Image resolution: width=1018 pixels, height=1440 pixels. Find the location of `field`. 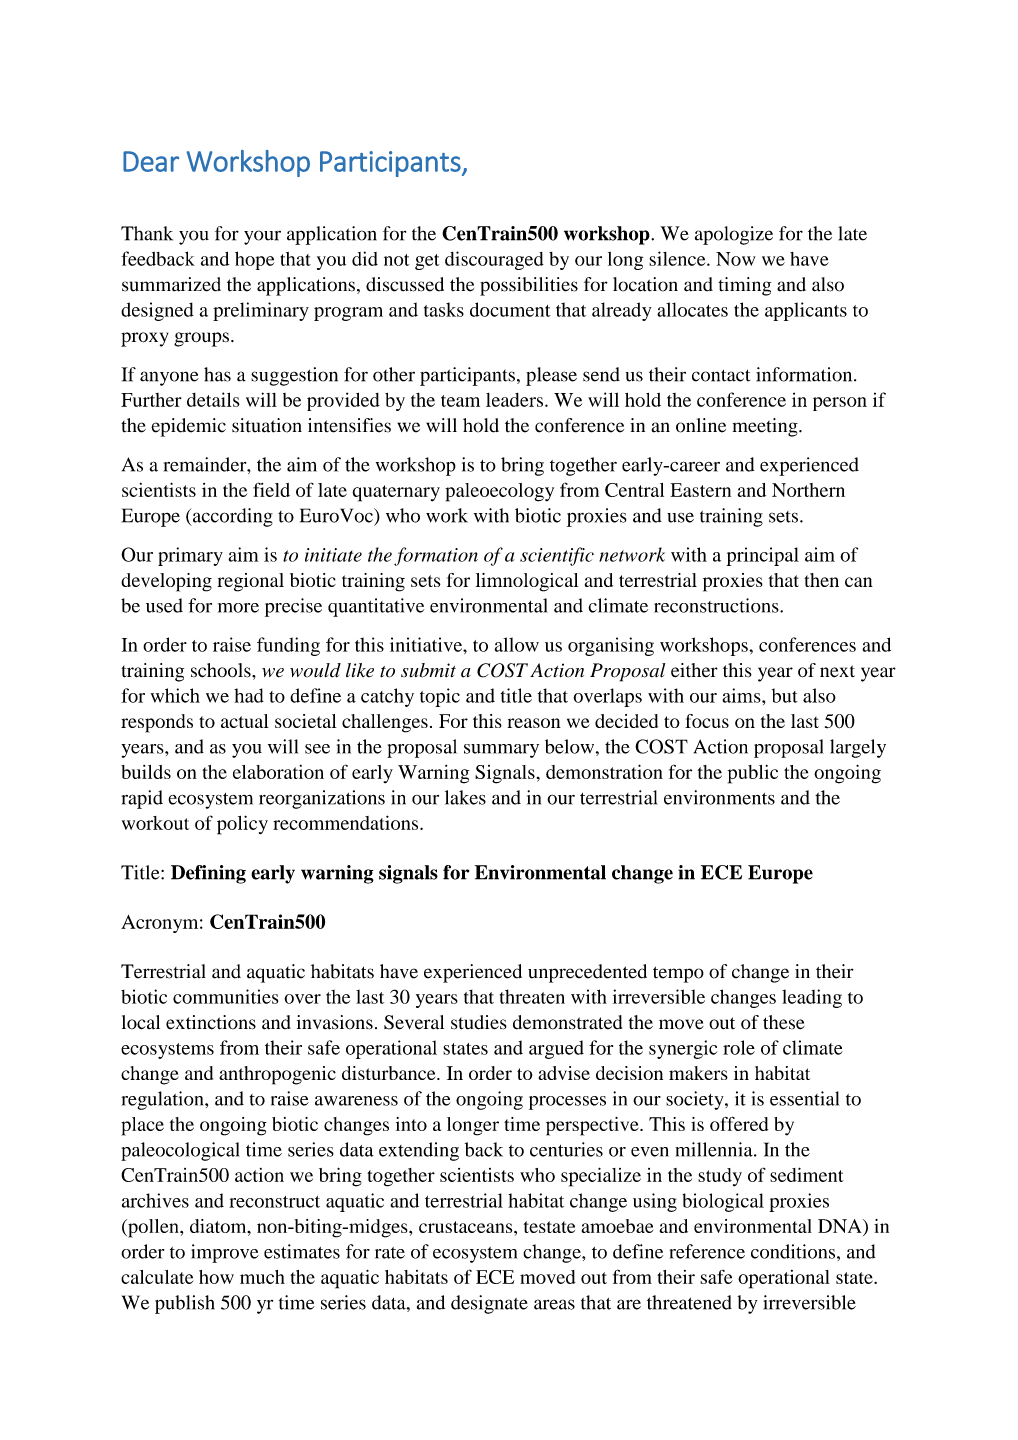

field is located at coordinates (271, 489).
